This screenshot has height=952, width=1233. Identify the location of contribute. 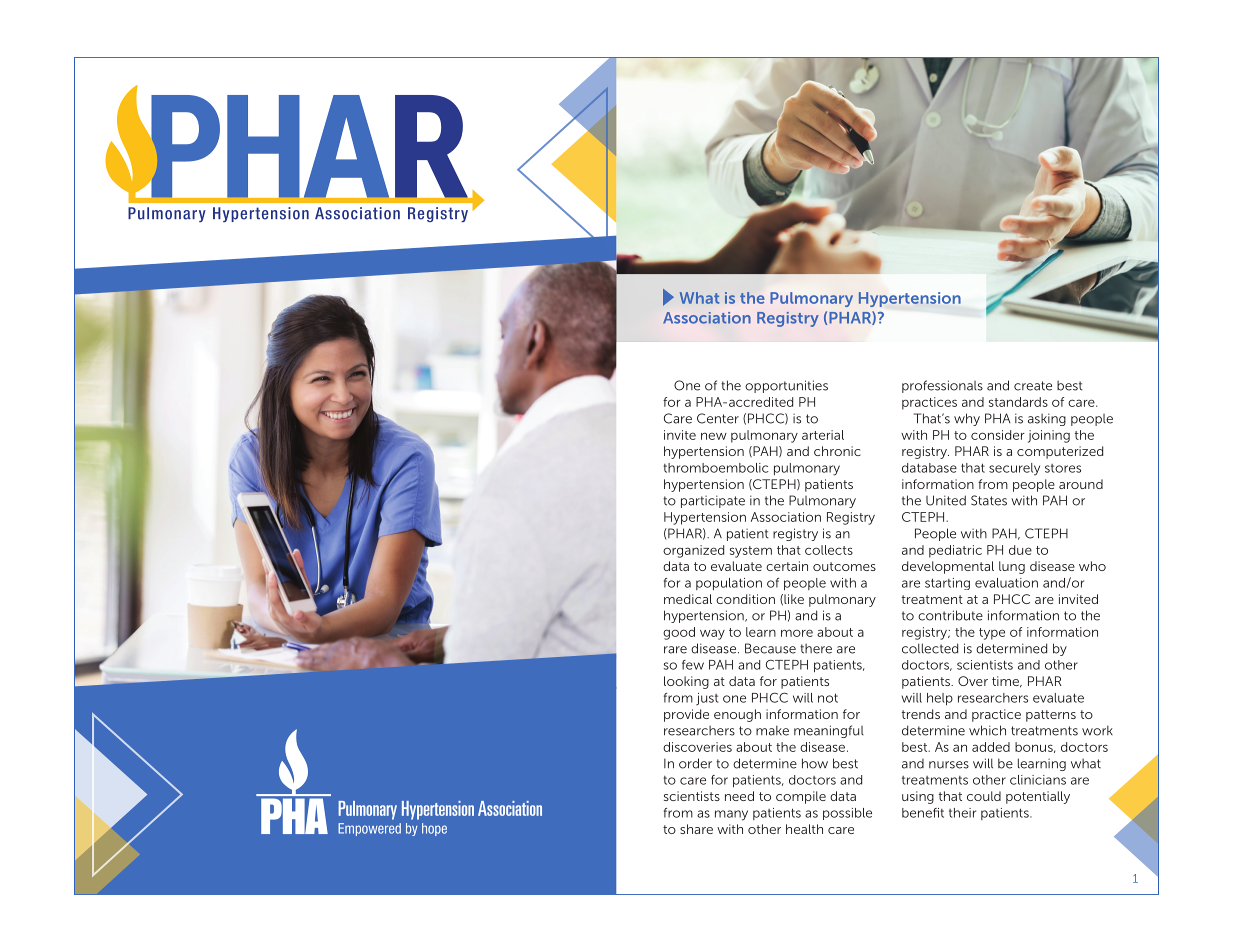
(950, 615).
